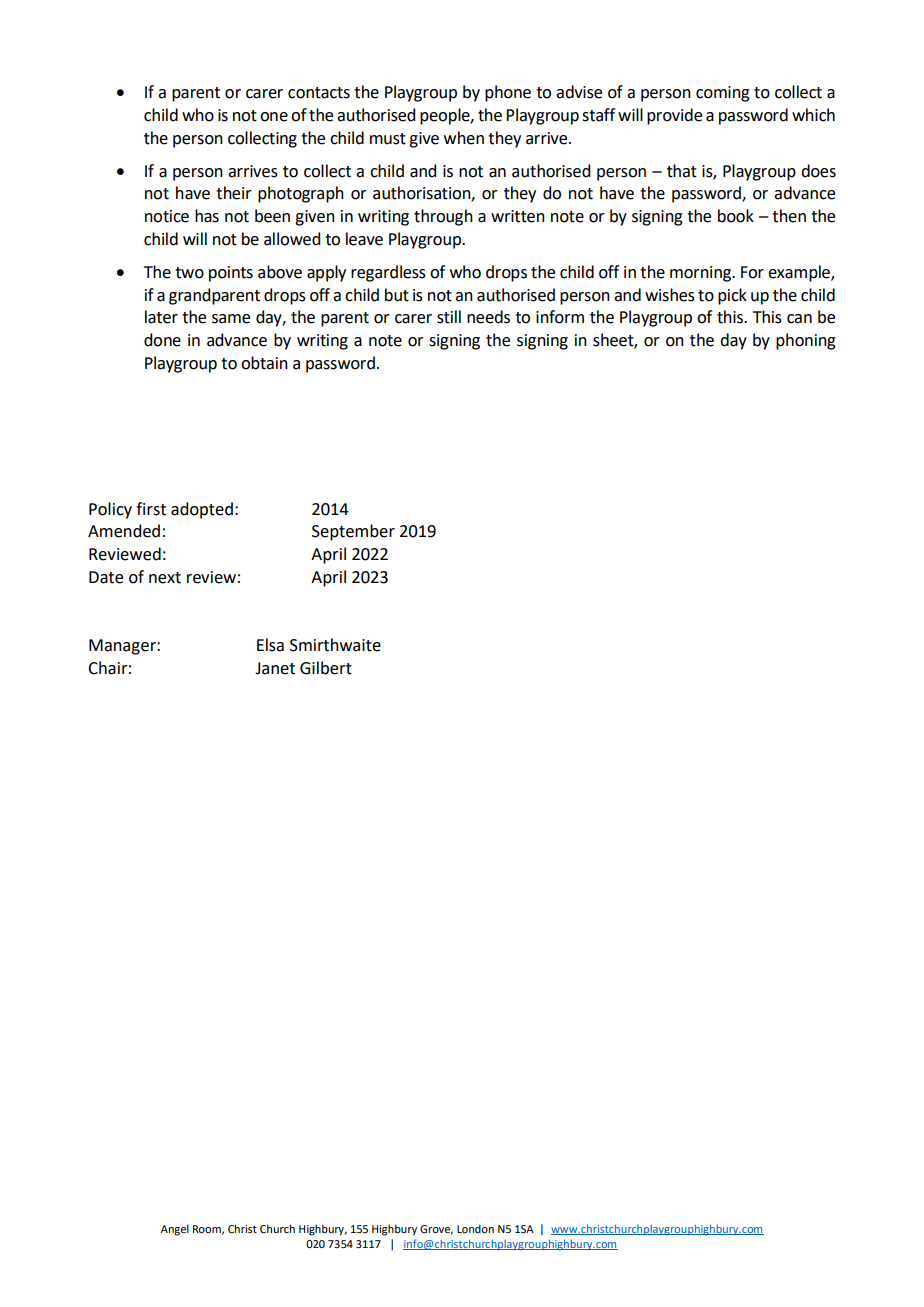  Describe the element at coordinates (723, 94) in the screenshot. I see `coming` at that location.
